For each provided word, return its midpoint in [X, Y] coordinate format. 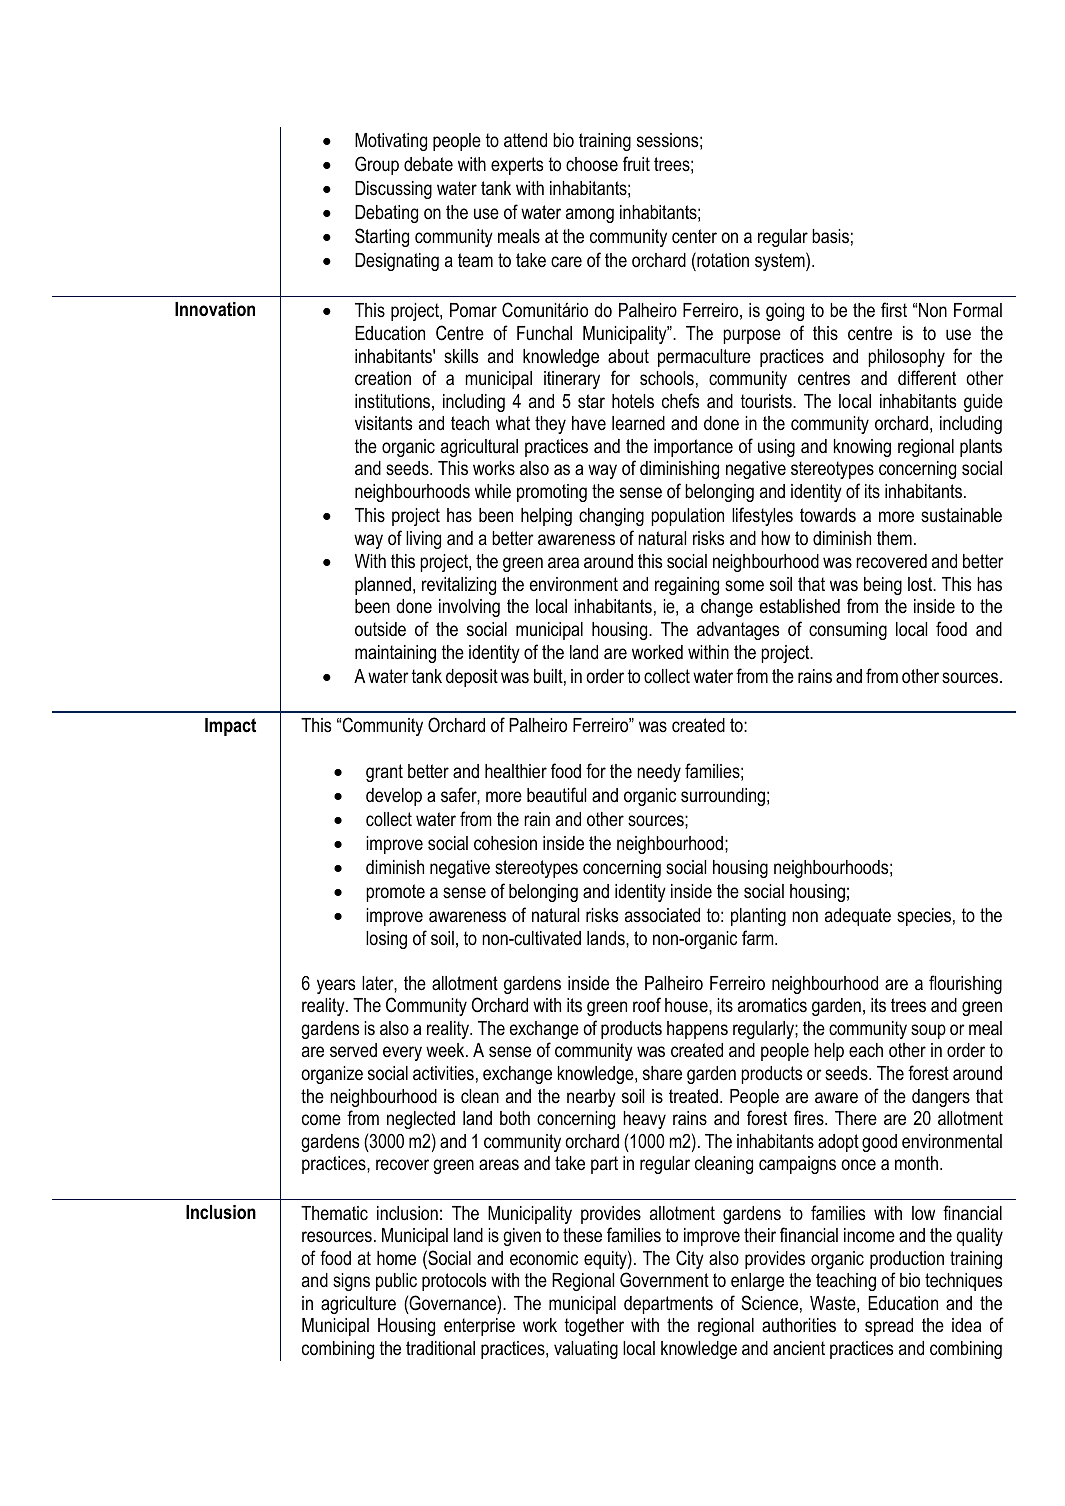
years [336, 986]
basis [830, 236]
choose [592, 164]
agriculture [358, 1305]
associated [662, 915]
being [883, 586]
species [924, 917]
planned [383, 586]
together [594, 1327]
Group [377, 165]
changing [611, 517]
